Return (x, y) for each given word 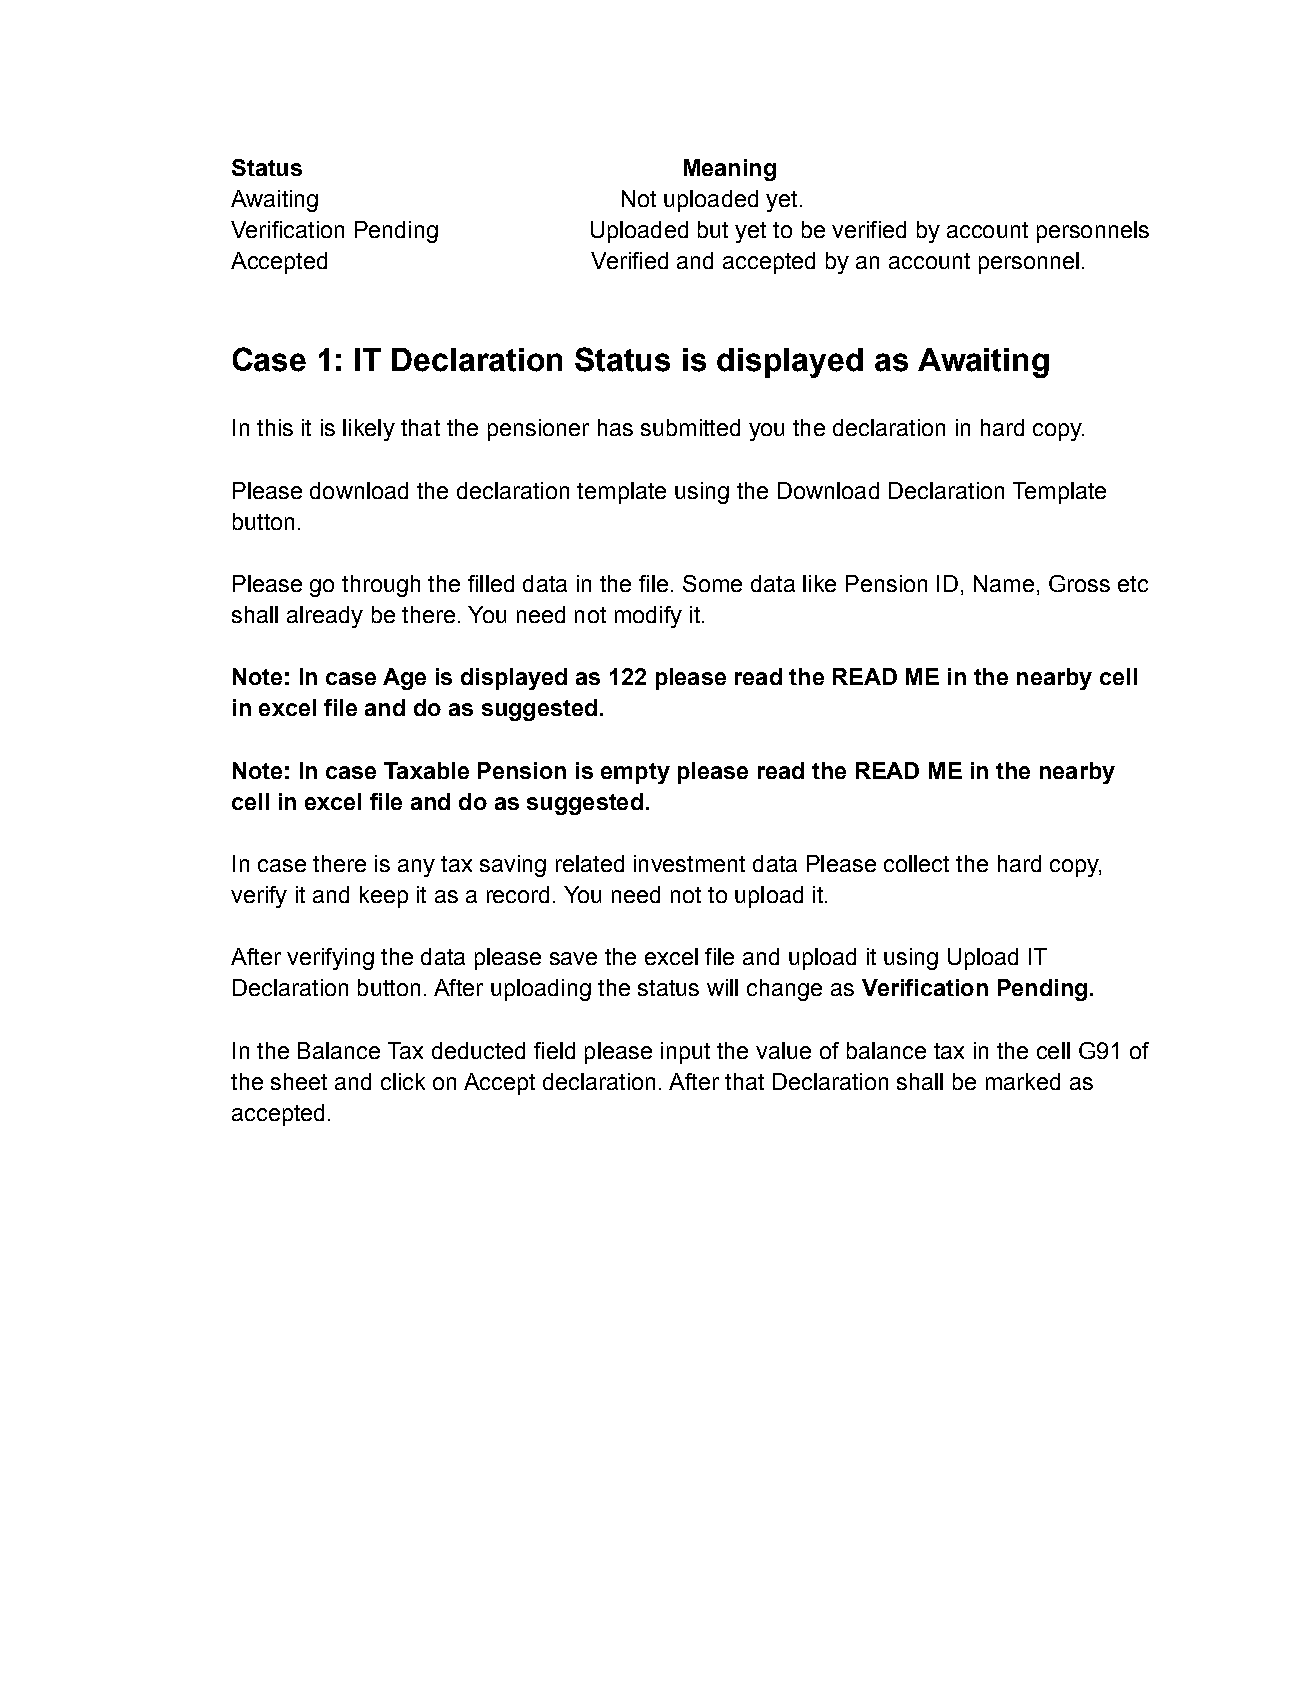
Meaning (730, 170)
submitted (690, 427)
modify (648, 617)
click (403, 1081)
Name (1004, 583)
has (615, 427)
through (381, 586)
